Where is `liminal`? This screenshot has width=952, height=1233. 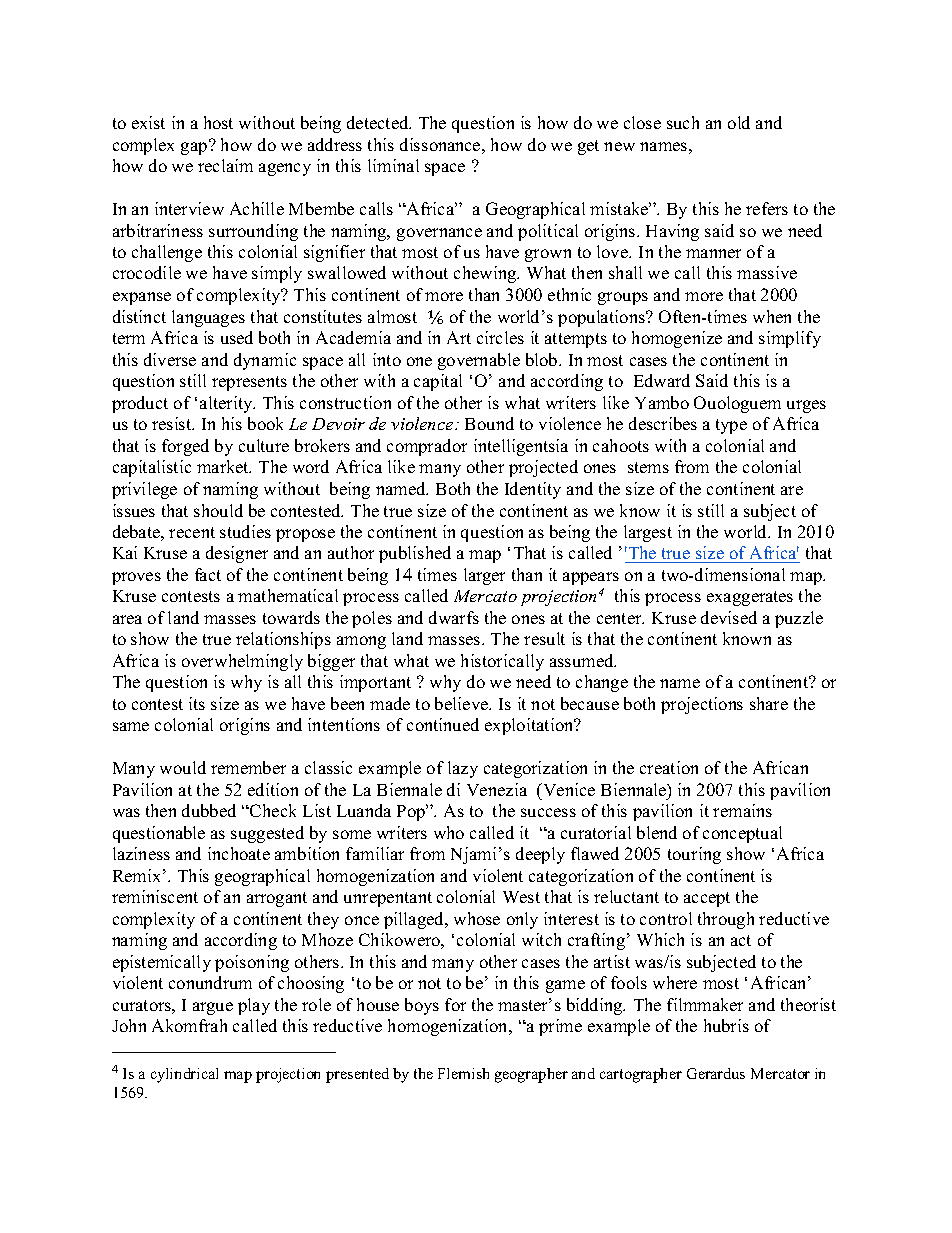 liminal is located at coordinates (393, 165).
